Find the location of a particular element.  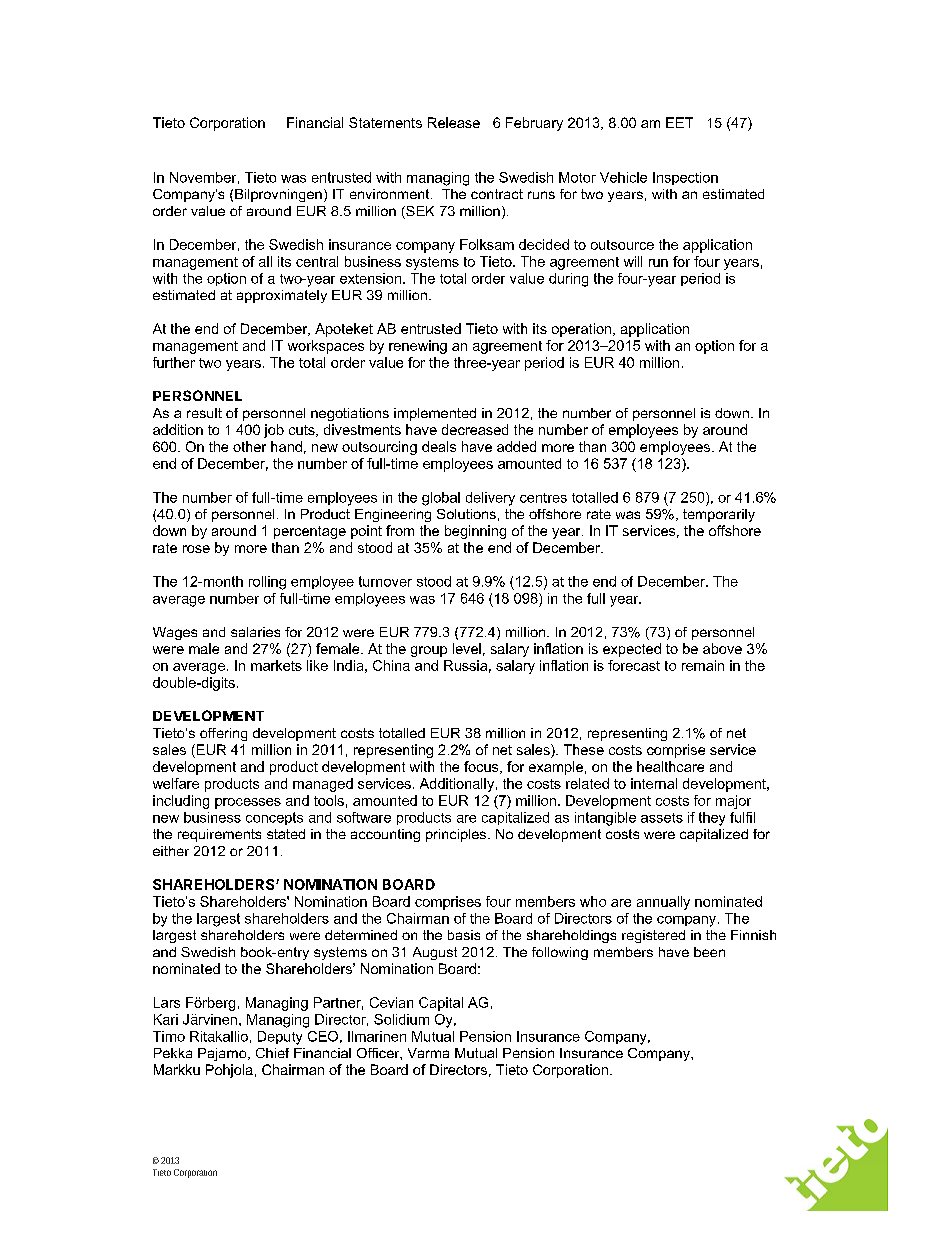

Statements is located at coordinates (385, 122).
